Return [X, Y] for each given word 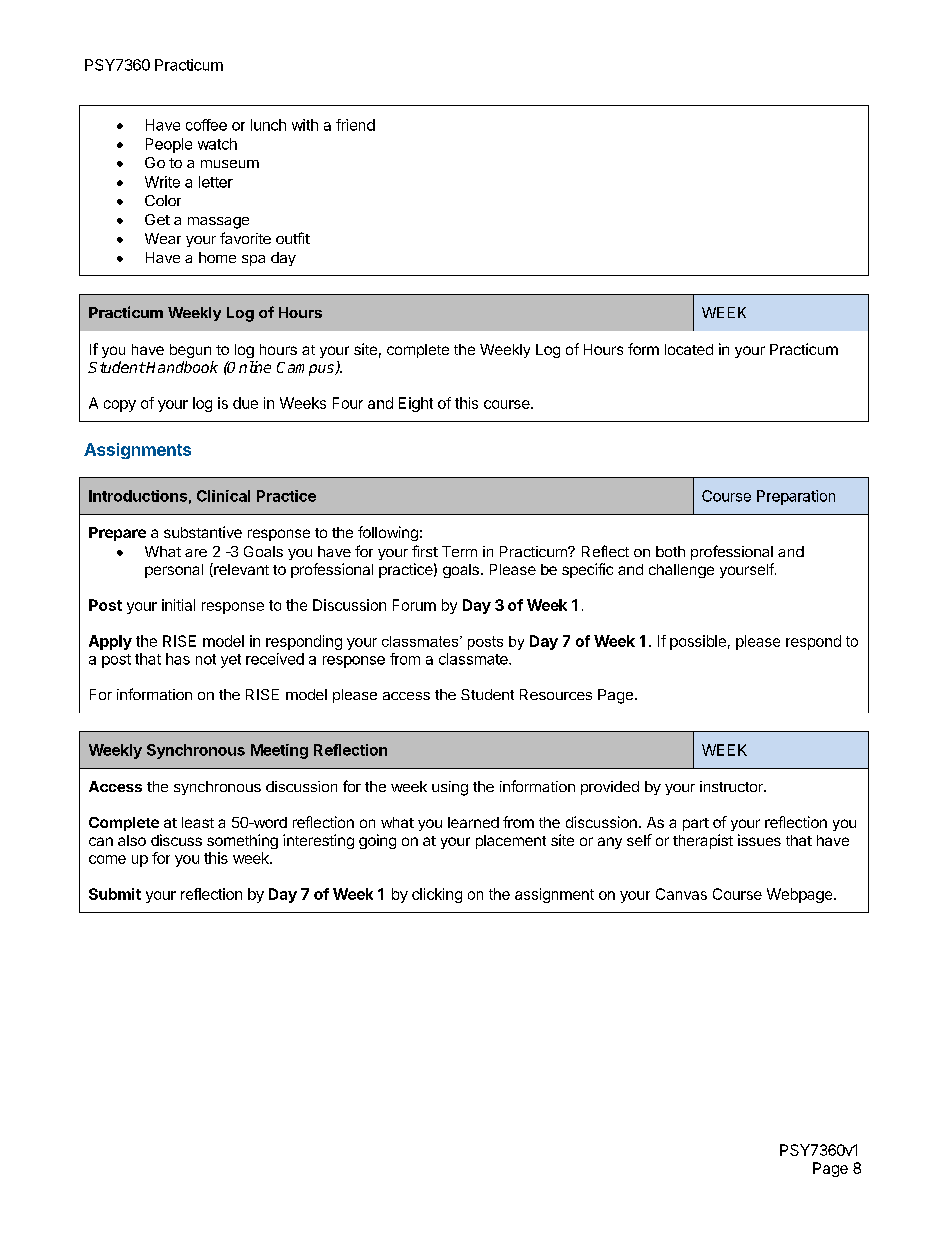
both [670, 551]
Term [459, 551]
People [169, 145]
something [242, 841]
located [689, 349]
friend [355, 125]
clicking [437, 895]
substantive [203, 532]
